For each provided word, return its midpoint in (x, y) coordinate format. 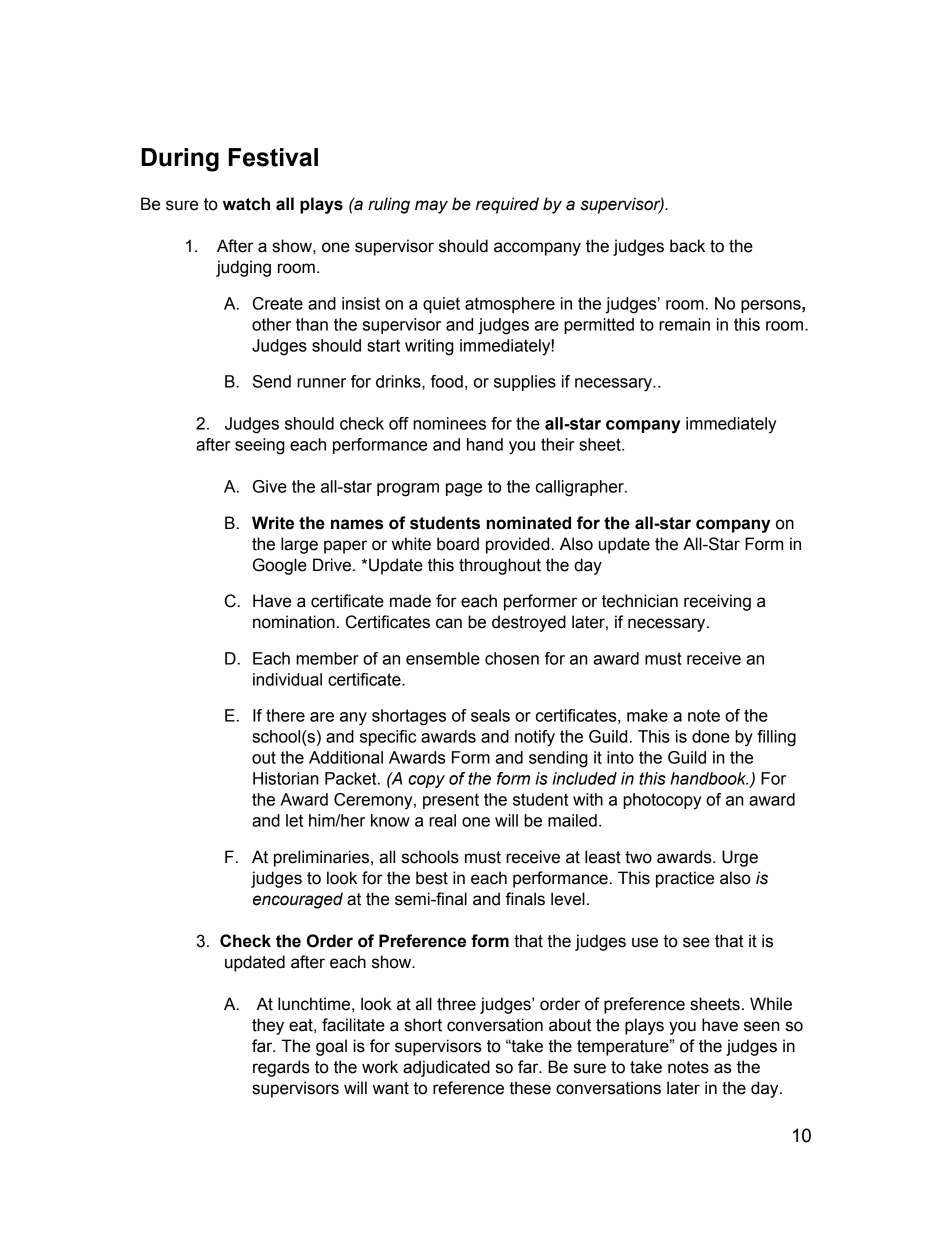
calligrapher (581, 488)
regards (281, 1068)
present (451, 801)
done (711, 736)
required (507, 205)
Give (270, 486)
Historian (285, 778)
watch (246, 204)
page (464, 490)
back (687, 246)
